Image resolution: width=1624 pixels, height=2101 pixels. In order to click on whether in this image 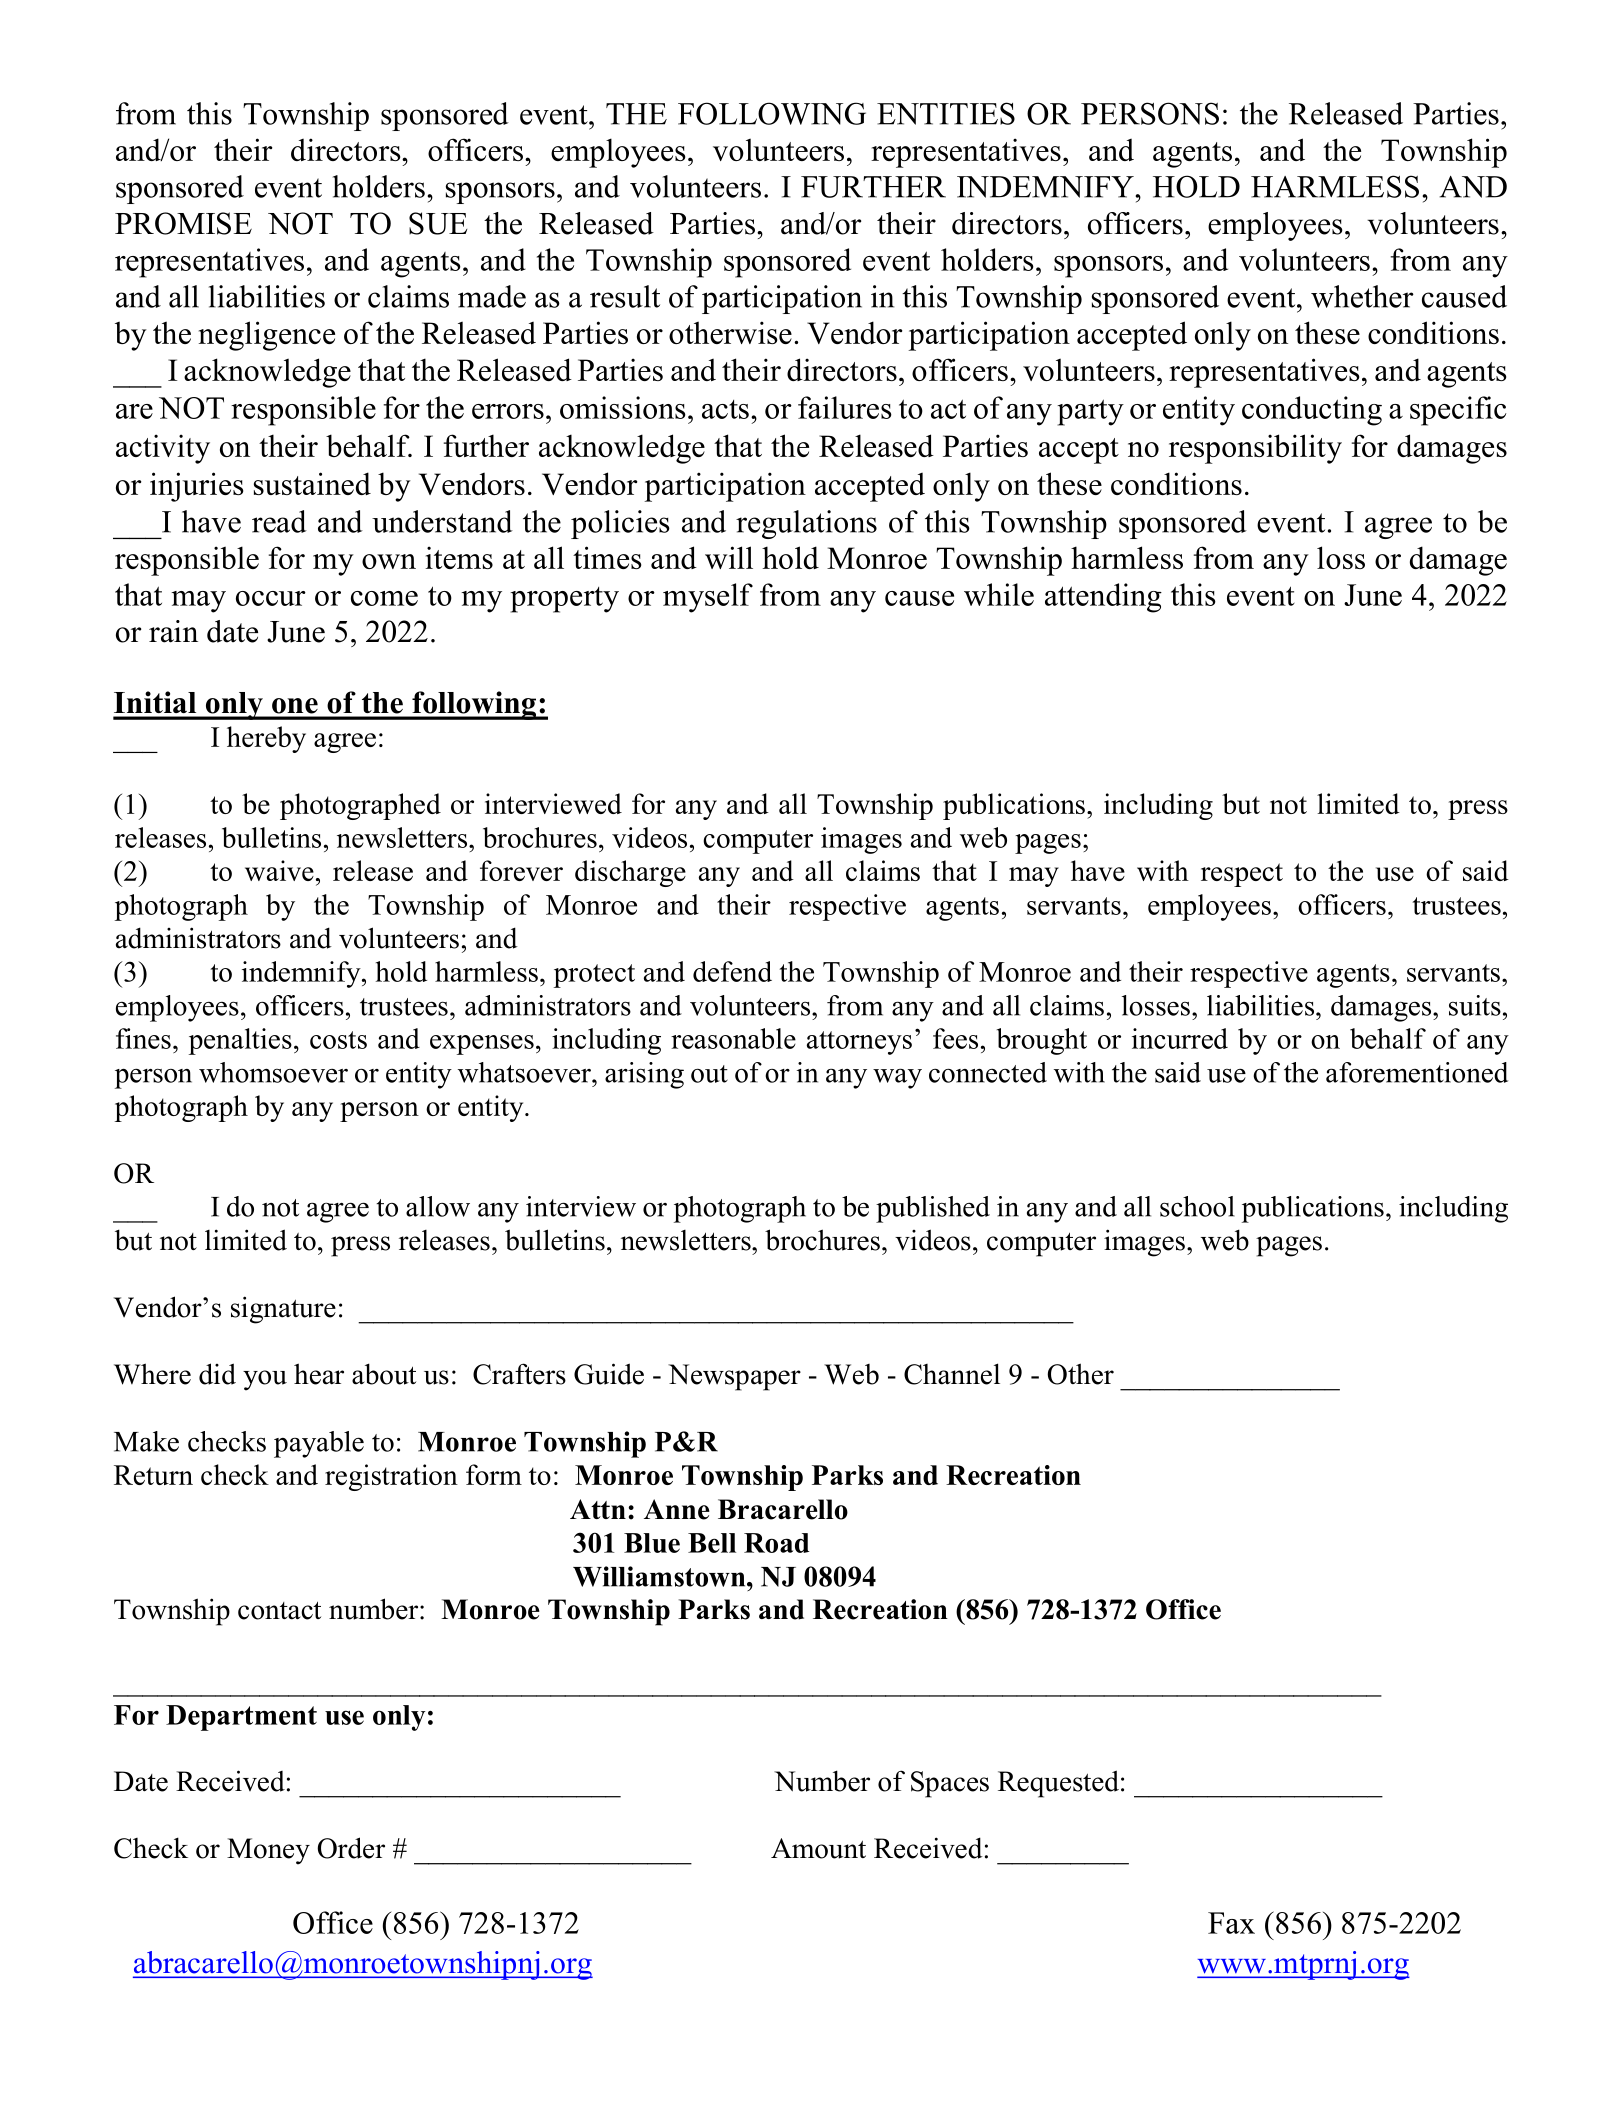, I will do `click(1362, 296)`.
